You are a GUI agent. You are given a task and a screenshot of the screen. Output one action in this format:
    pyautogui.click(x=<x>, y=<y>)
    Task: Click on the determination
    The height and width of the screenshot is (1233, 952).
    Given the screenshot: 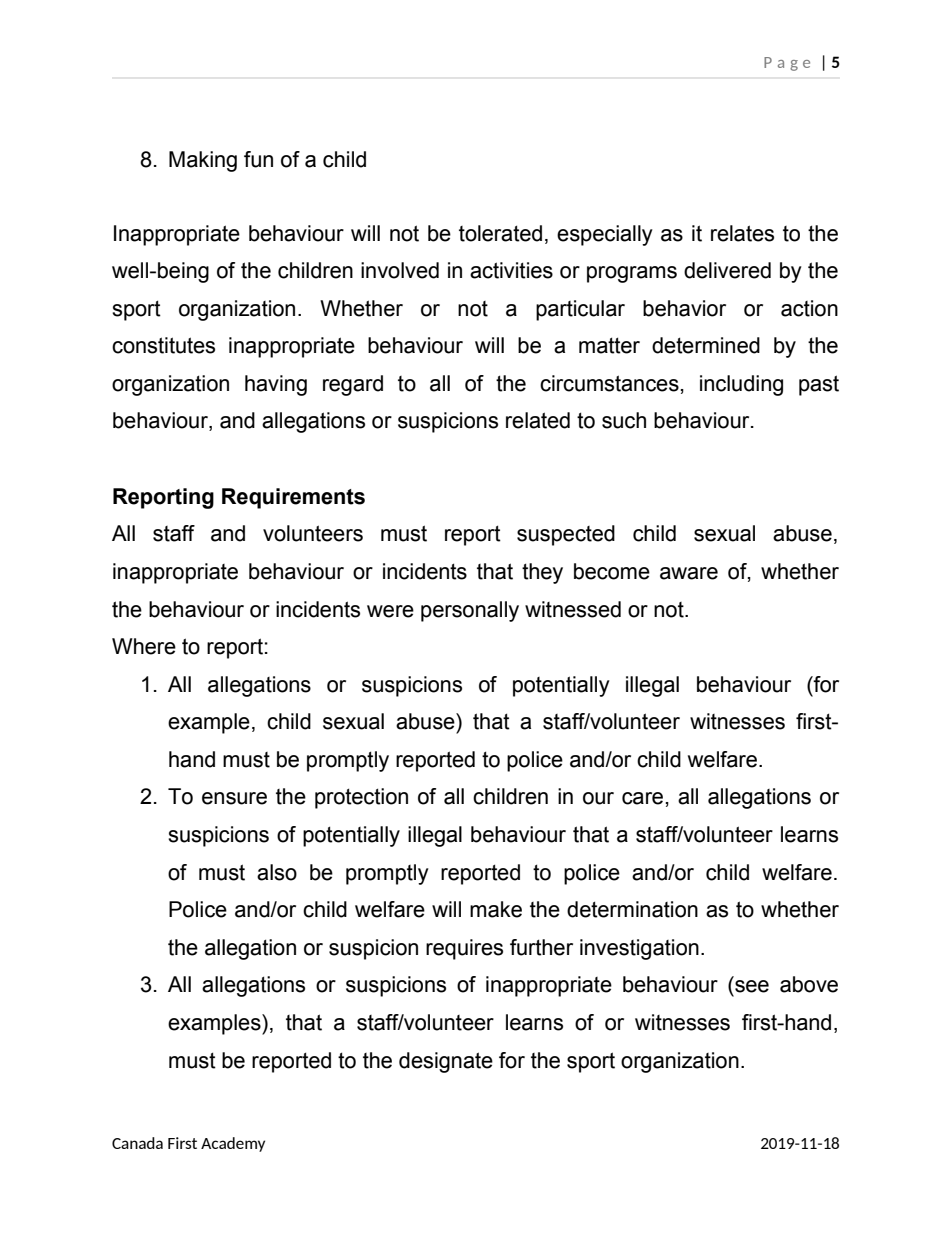 What is the action you would take?
    pyautogui.click(x=632, y=909)
